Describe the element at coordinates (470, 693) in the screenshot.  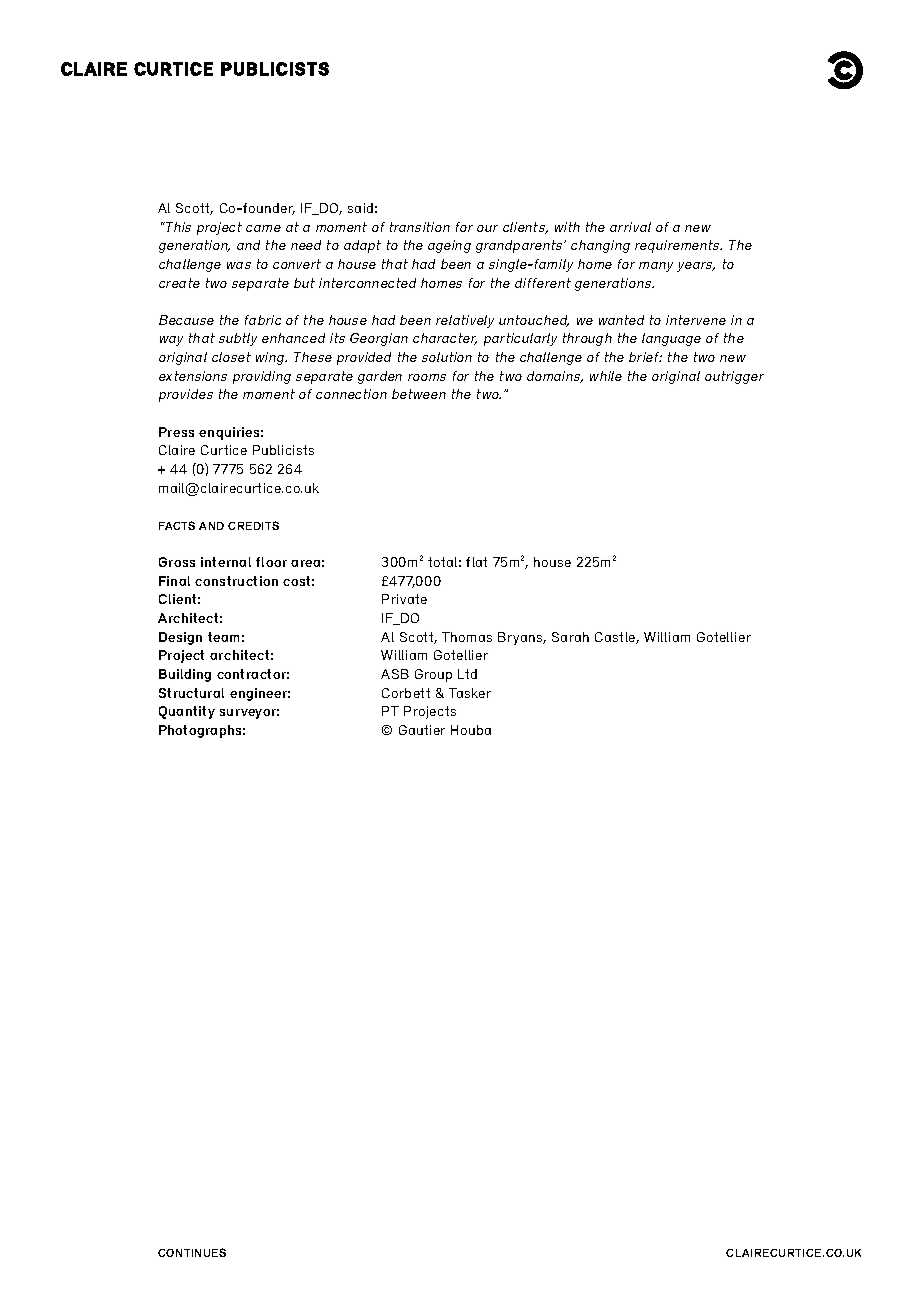
I see `Tasker` at that location.
